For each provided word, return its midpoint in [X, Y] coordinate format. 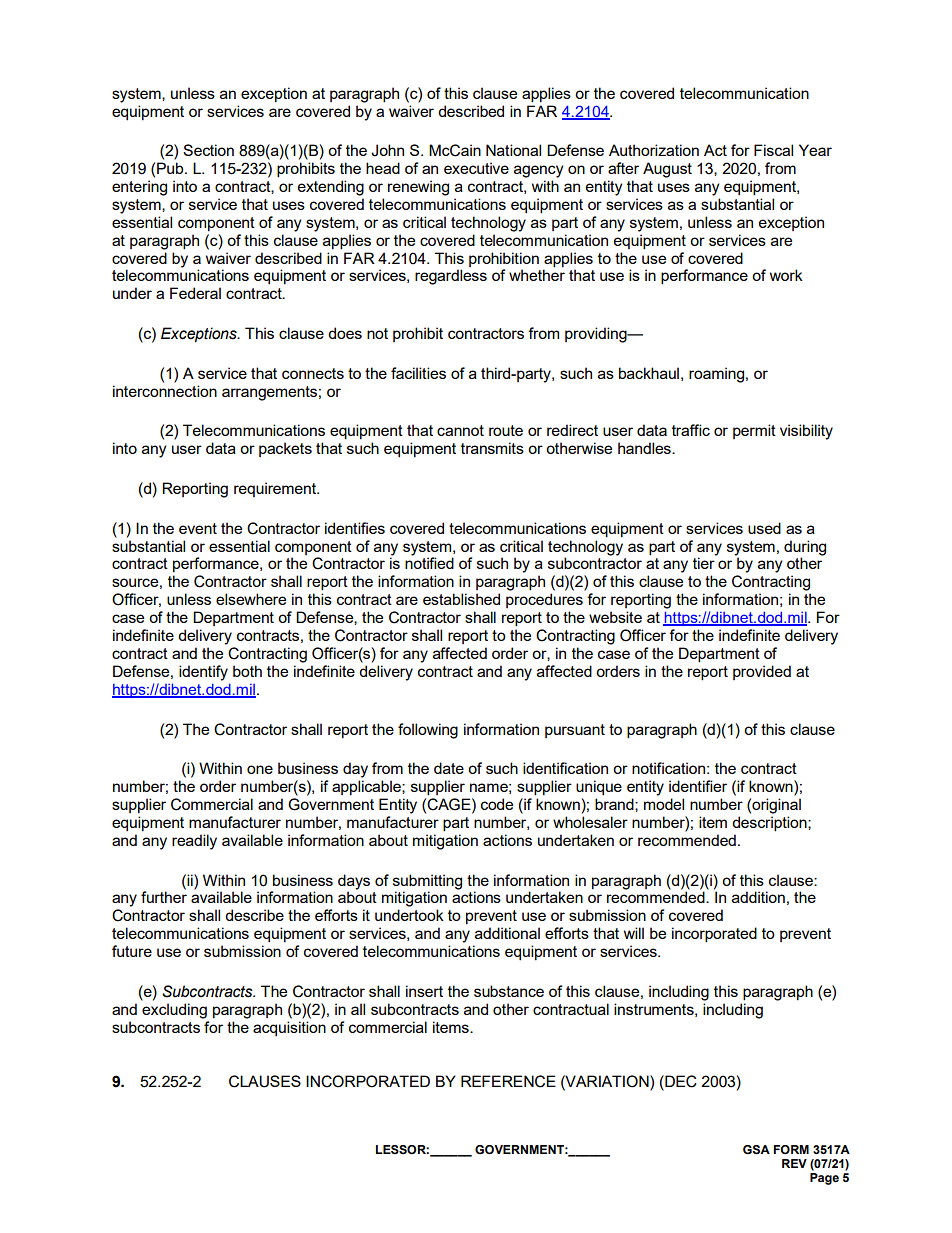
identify [203, 673]
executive [476, 168]
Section [208, 150]
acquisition [289, 1028]
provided [762, 672]
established [461, 599]
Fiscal [773, 150]
